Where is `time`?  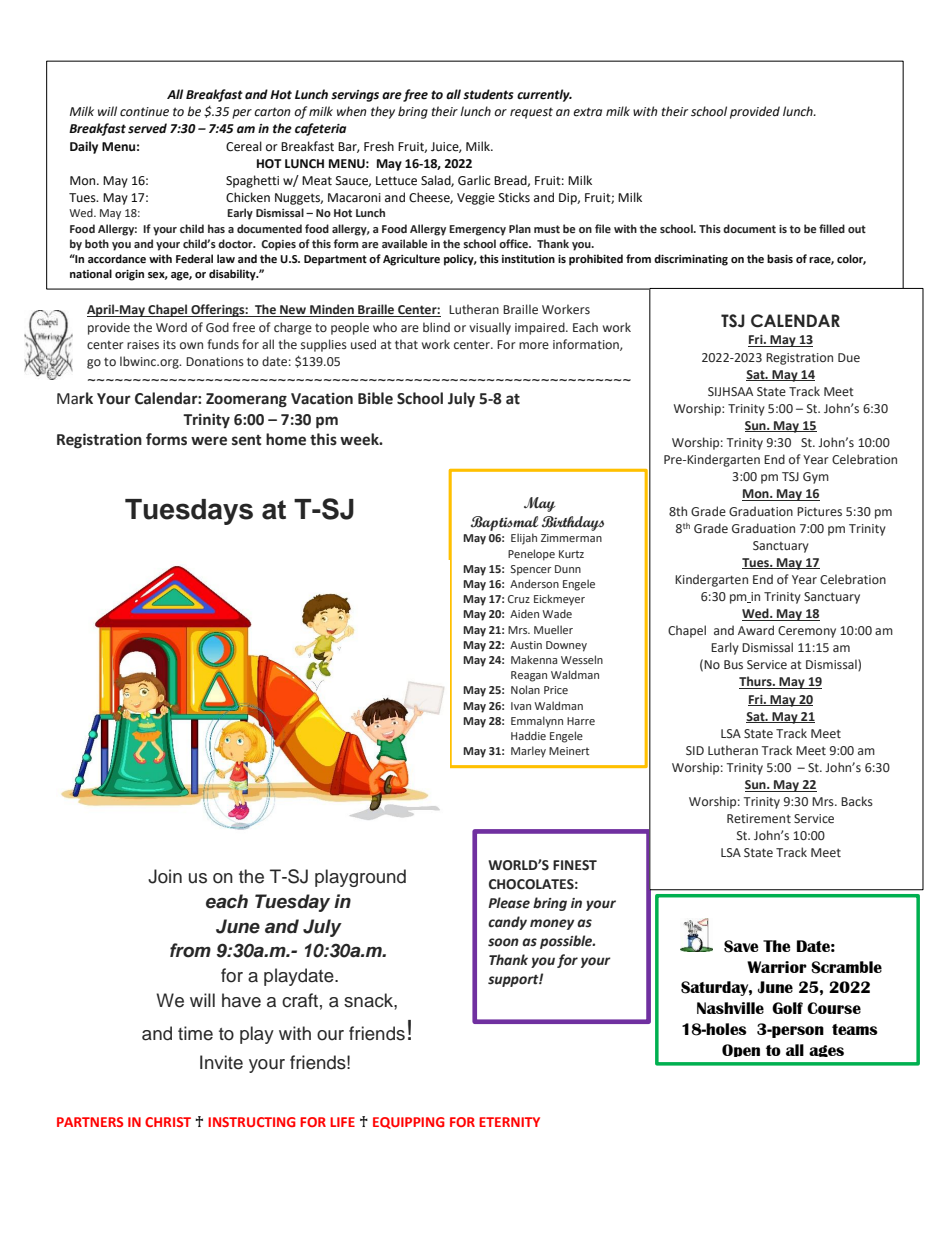 time is located at coordinates (195, 1033).
